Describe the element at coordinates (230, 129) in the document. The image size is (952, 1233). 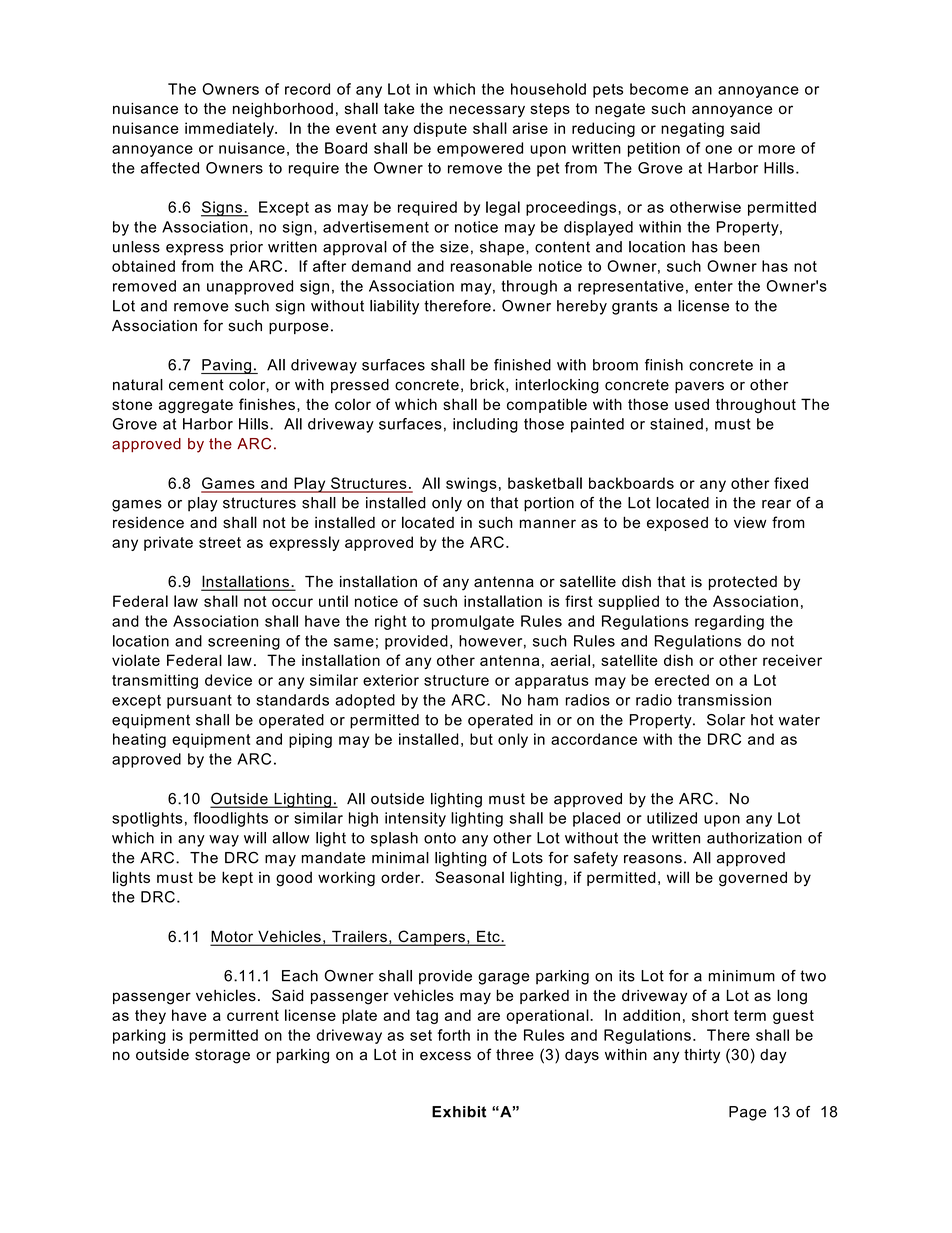
I see `immediately` at that location.
